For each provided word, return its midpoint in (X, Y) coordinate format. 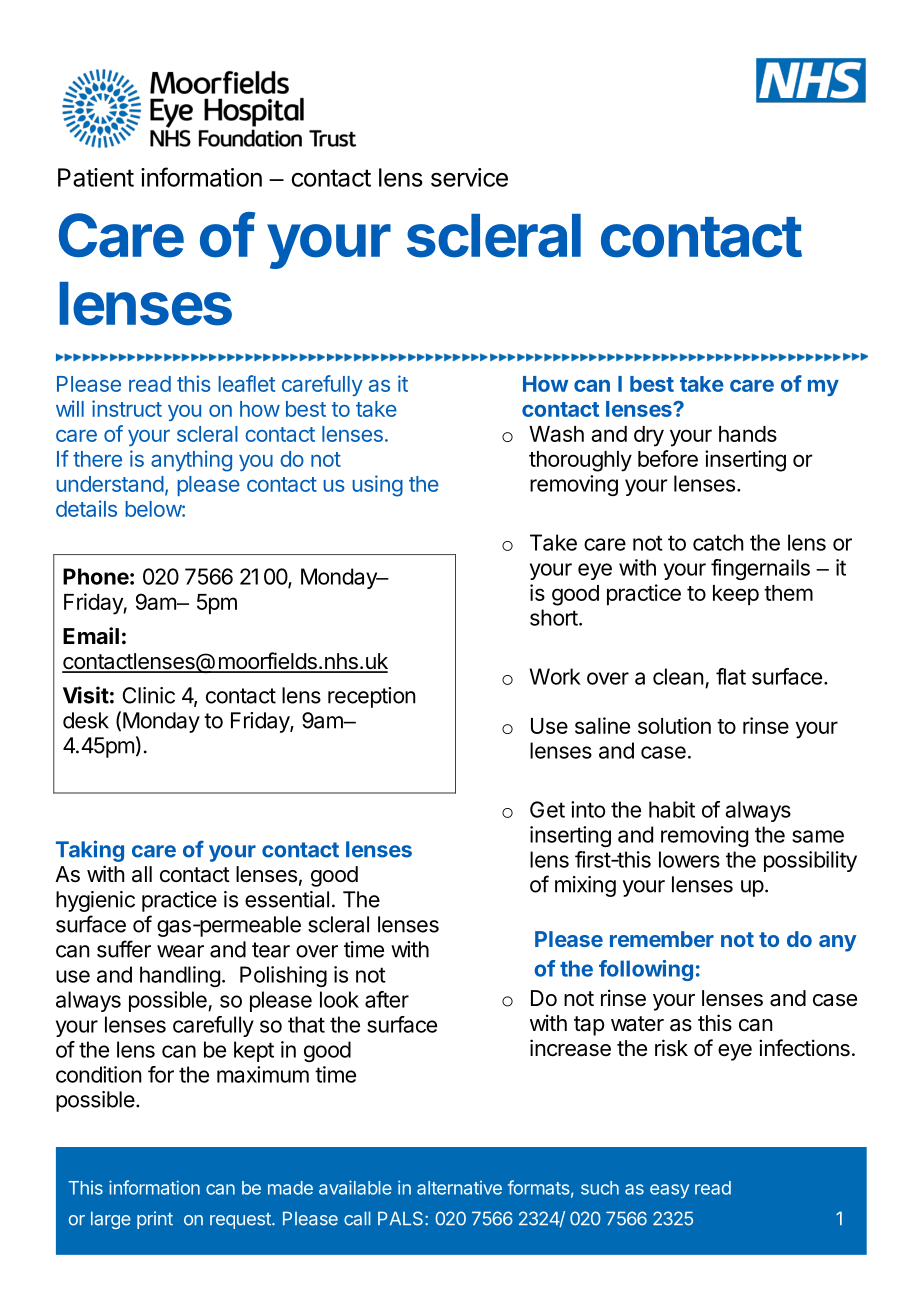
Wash (556, 434)
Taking (90, 851)
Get (547, 809)
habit (672, 809)
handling (180, 976)
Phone (96, 576)
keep (736, 595)
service (469, 177)
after (387, 999)
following (646, 970)
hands (748, 434)
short (554, 617)
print (155, 1220)
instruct (127, 408)
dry (649, 436)
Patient (96, 177)
